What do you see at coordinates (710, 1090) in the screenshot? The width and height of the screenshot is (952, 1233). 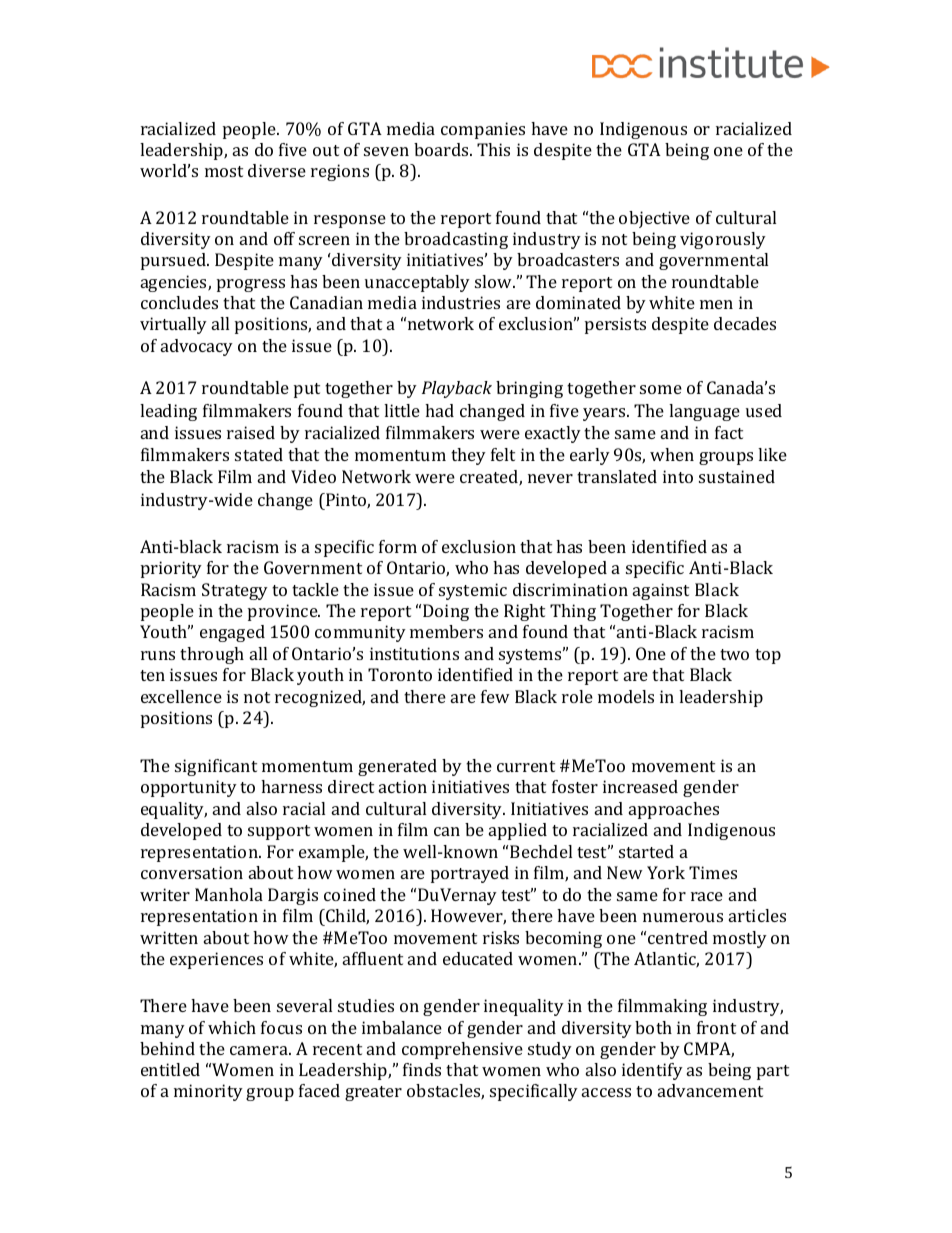 I see `advancement` at bounding box center [710, 1090].
